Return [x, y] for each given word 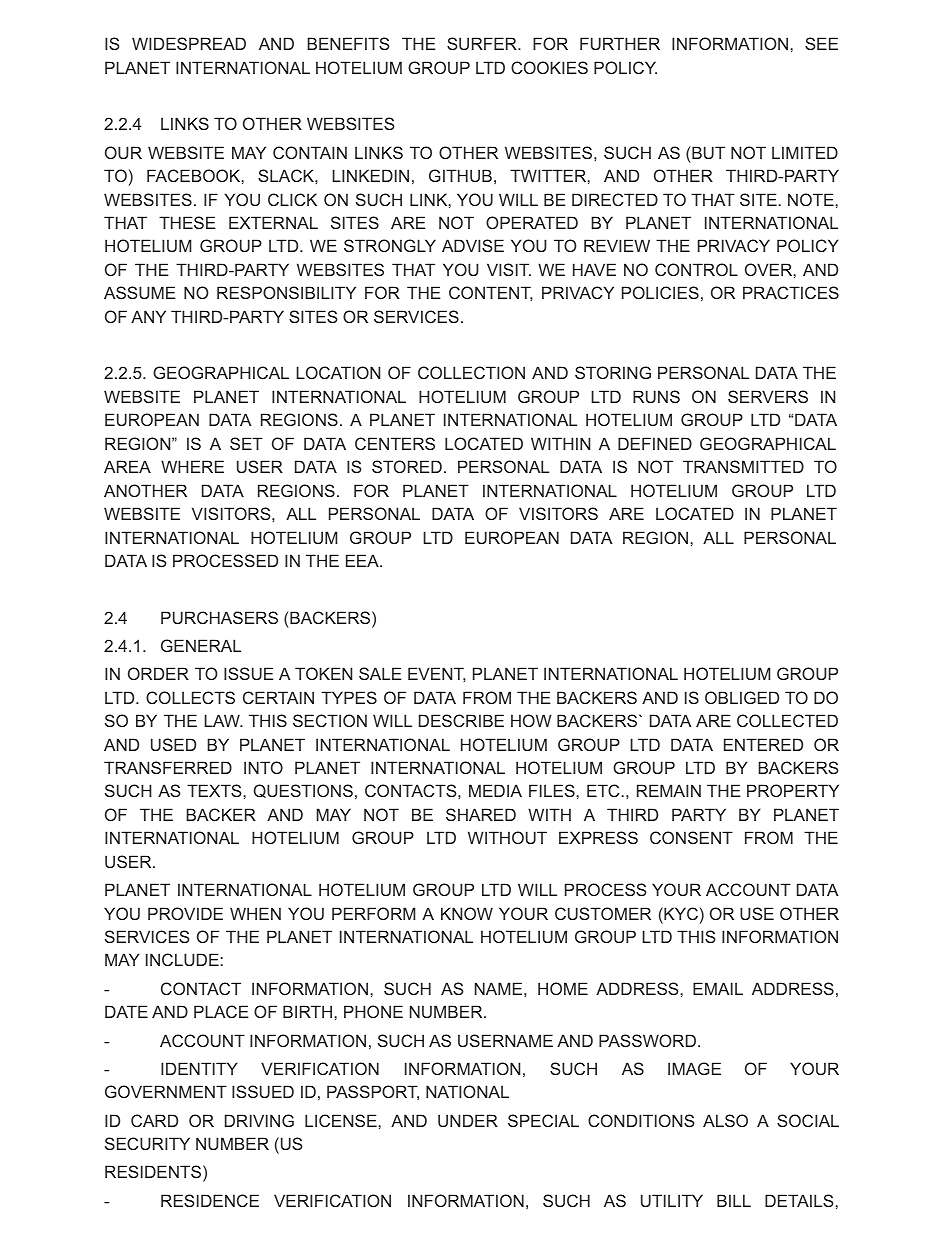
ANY [148, 316]
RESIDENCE [210, 1200]
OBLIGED [742, 697]
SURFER [483, 43]
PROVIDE [185, 913]
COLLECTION [471, 372]
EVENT [437, 674]
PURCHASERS [219, 617]
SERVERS [768, 396]
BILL [734, 1200]
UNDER [468, 1120]
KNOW [467, 913]
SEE [821, 43]
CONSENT [691, 837]
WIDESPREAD [189, 43]
